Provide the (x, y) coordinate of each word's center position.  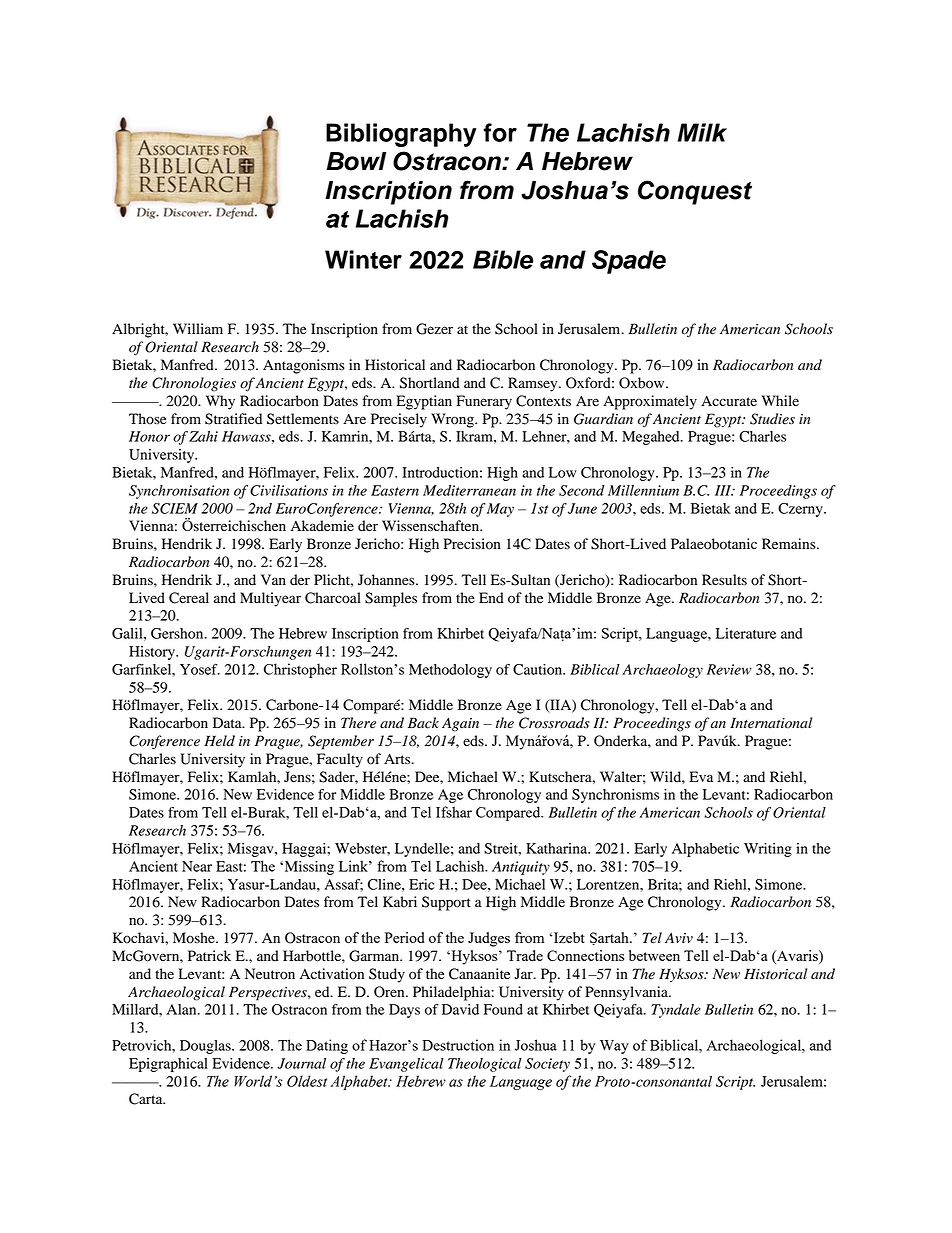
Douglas (206, 1047)
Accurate (729, 401)
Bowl (356, 161)
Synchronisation (179, 492)
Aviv (679, 938)
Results (724, 580)
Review (729, 669)
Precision (472, 544)
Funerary (484, 402)
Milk (702, 132)
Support (446, 903)
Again (460, 725)
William (198, 328)
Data (228, 722)
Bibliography (401, 135)
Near (197, 866)
